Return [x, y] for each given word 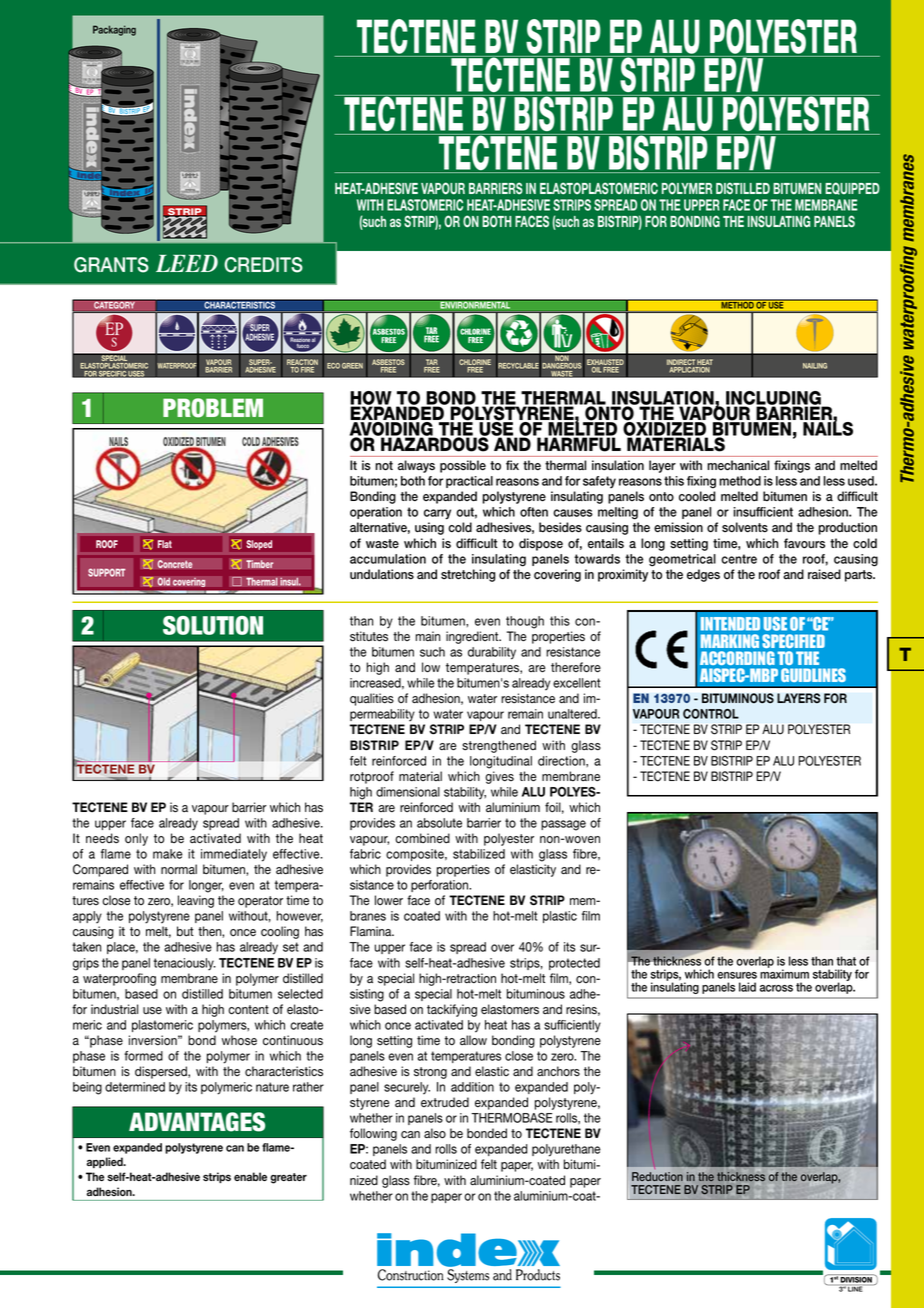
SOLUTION [213, 625]
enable [250, 1176]
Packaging [114, 30]
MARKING [730, 641]
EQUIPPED [852, 188]
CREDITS [263, 265]
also [435, 1133]
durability [492, 653]
